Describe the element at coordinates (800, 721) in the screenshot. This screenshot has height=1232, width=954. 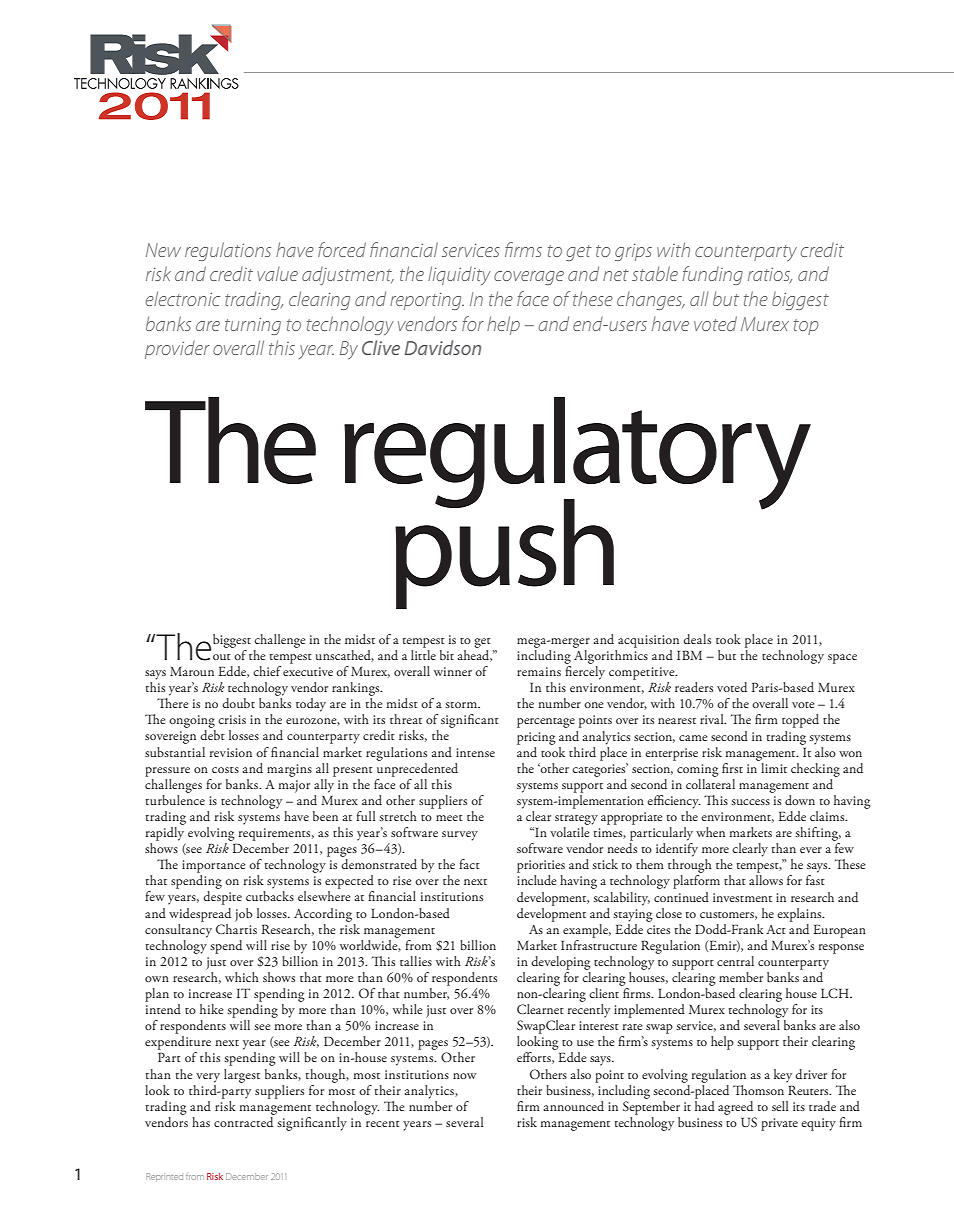
I see `topped` at that location.
